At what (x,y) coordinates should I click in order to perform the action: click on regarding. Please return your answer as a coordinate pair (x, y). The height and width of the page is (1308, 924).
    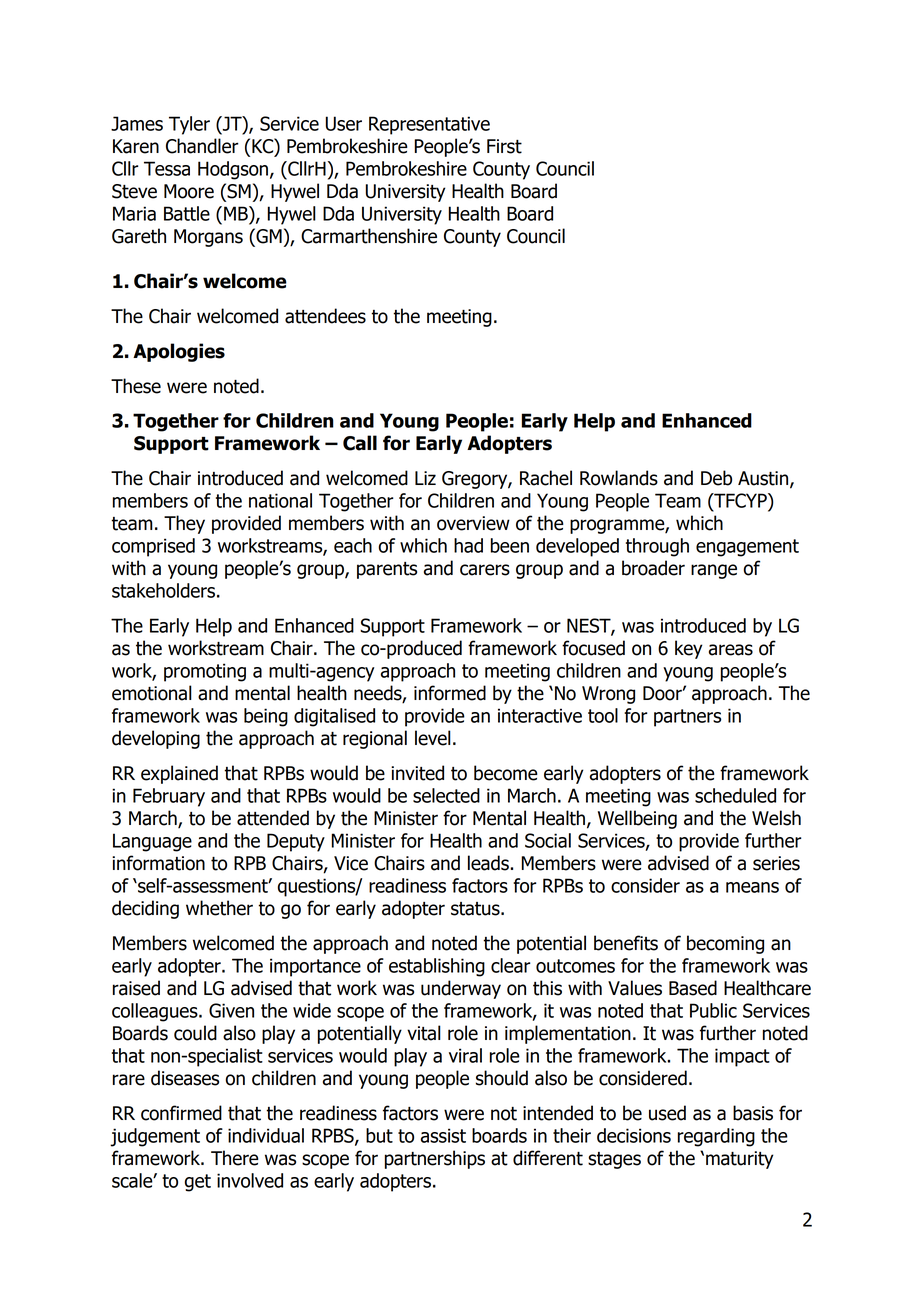
    Looking at the image, I should click on (716, 1137).
